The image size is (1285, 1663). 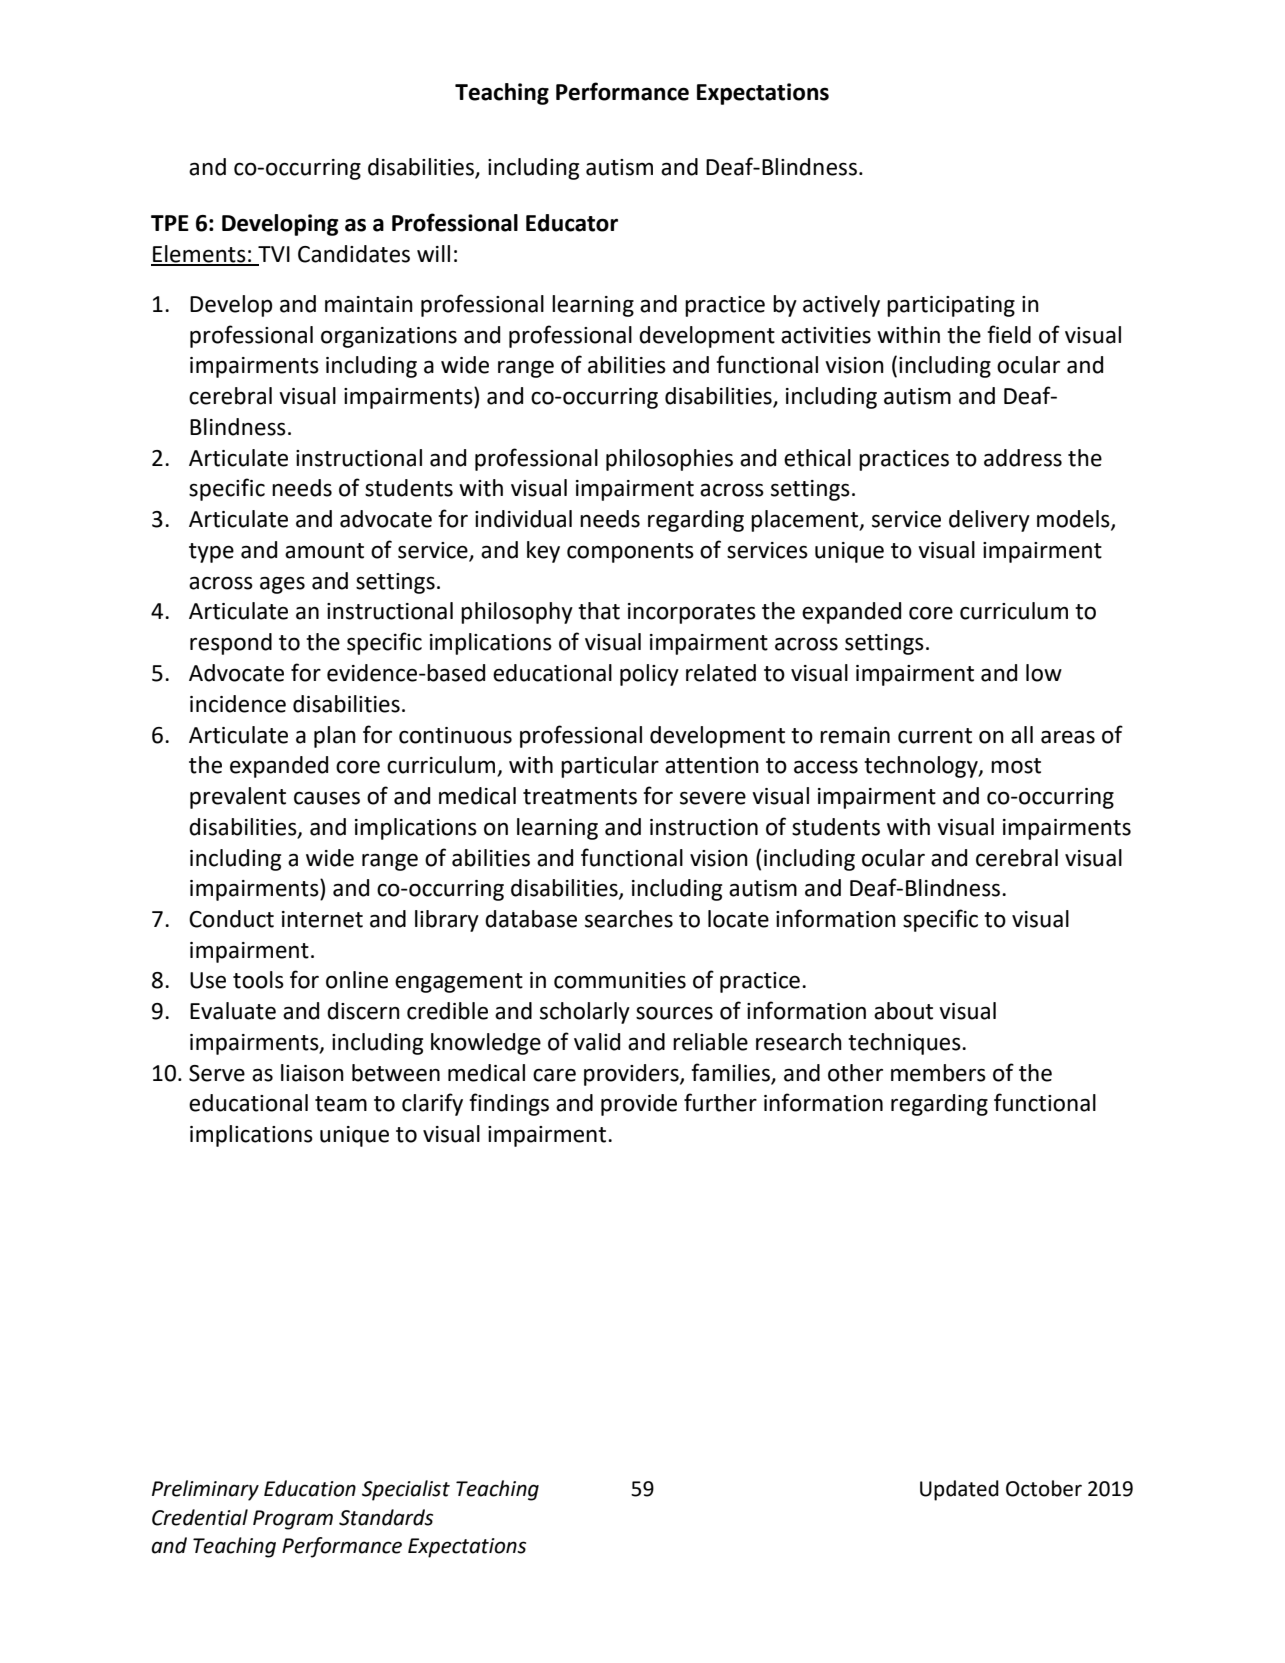 What do you see at coordinates (572, 223) in the screenshot?
I see `Educator` at bounding box center [572, 223].
